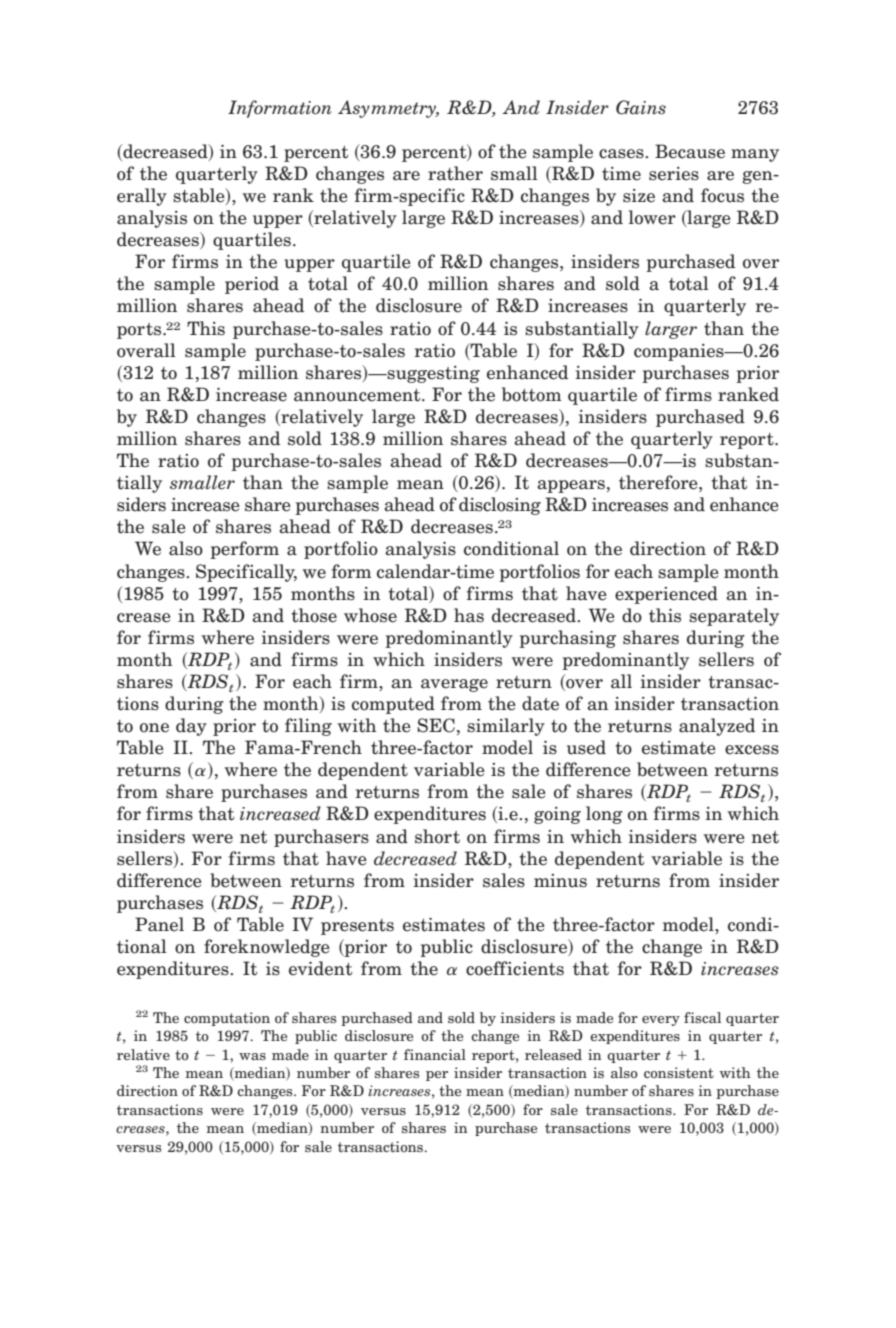  What do you see at coordinates (252, 1056) in the image?
I see `was` at bounding box center [252, 1056].
